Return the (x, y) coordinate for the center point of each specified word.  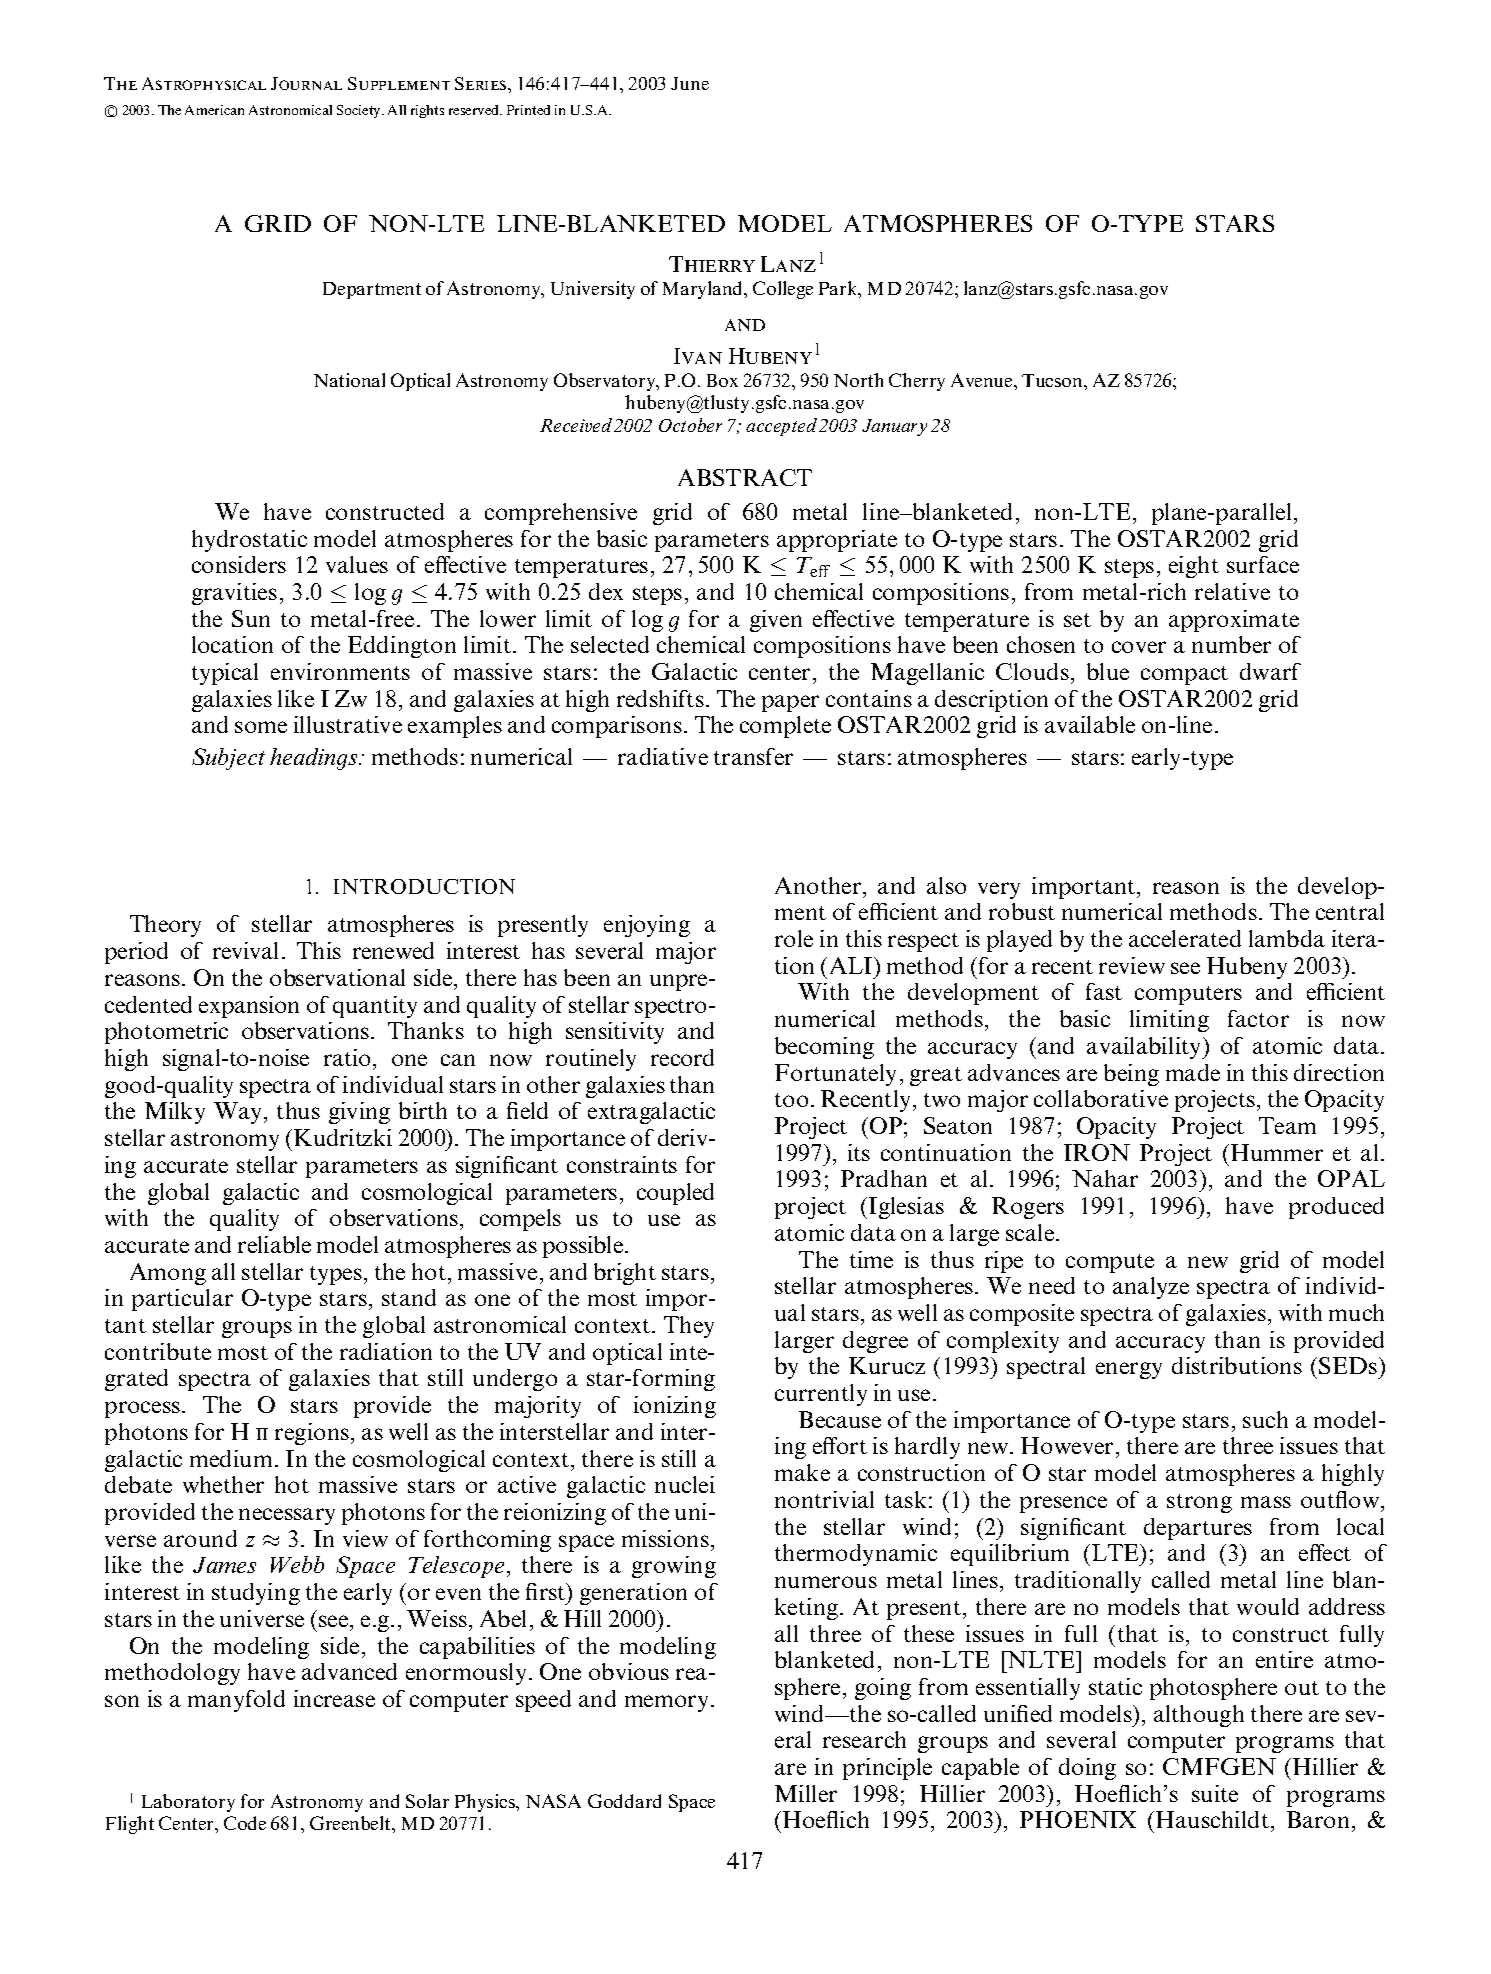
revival (245, 950)
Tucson (1053, 380)
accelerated (1185, 938)
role (794, 938)
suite (1215, 1793)
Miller (806, 1793)
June (690, 83)
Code (245, 1823)
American (214, 110)
